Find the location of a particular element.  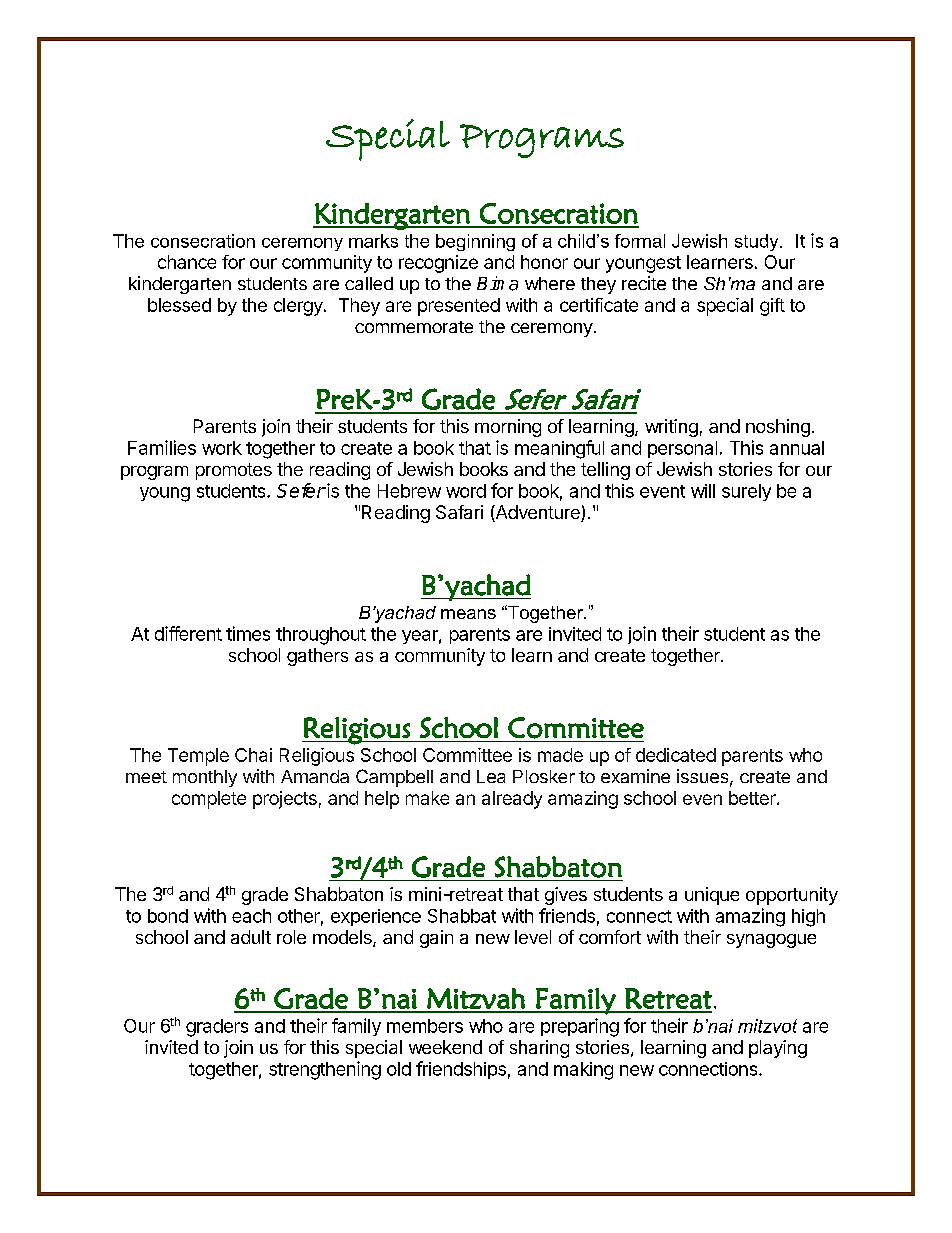

playing is located at coordinates (778, 1049).
